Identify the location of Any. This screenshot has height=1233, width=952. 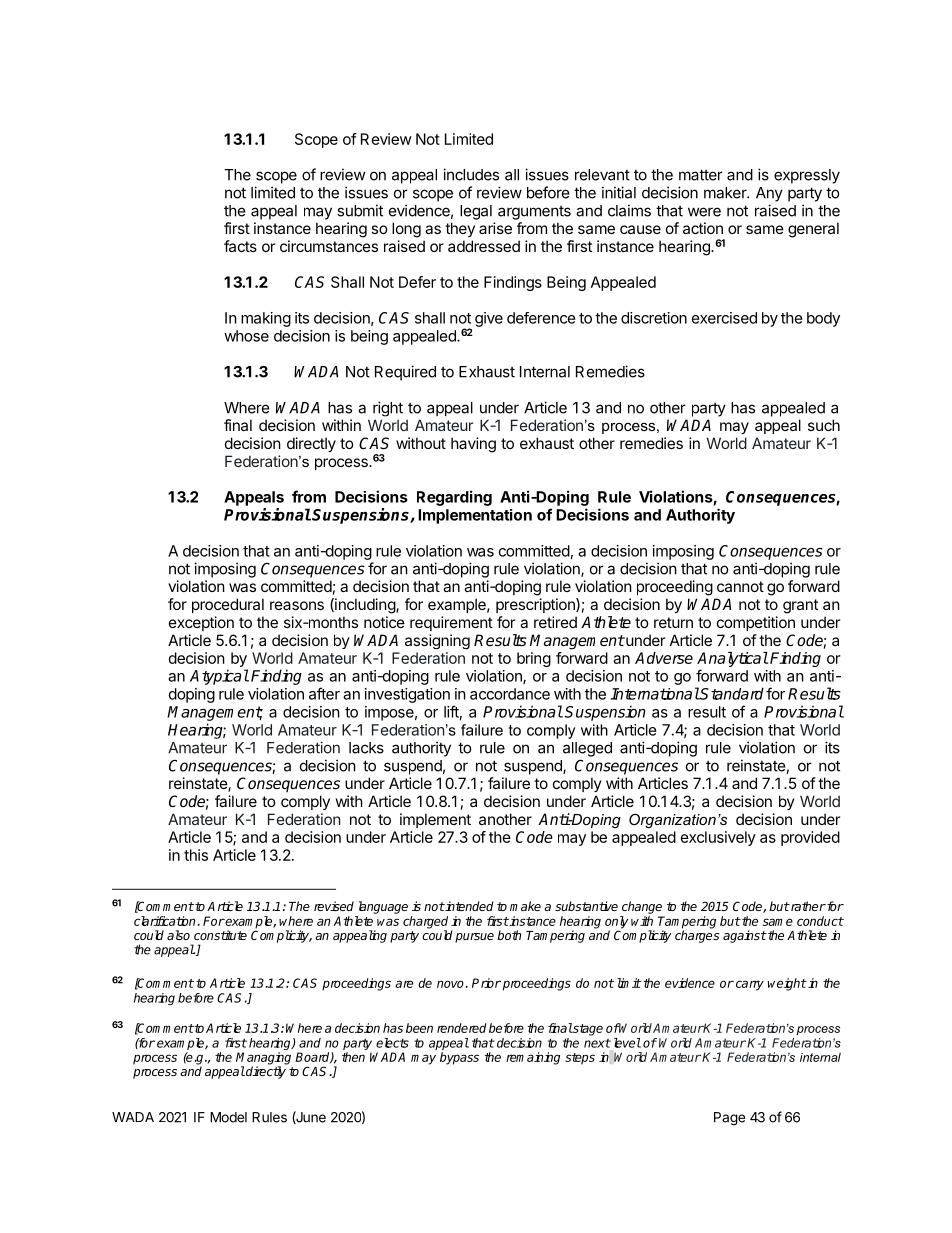
(769, 194).
